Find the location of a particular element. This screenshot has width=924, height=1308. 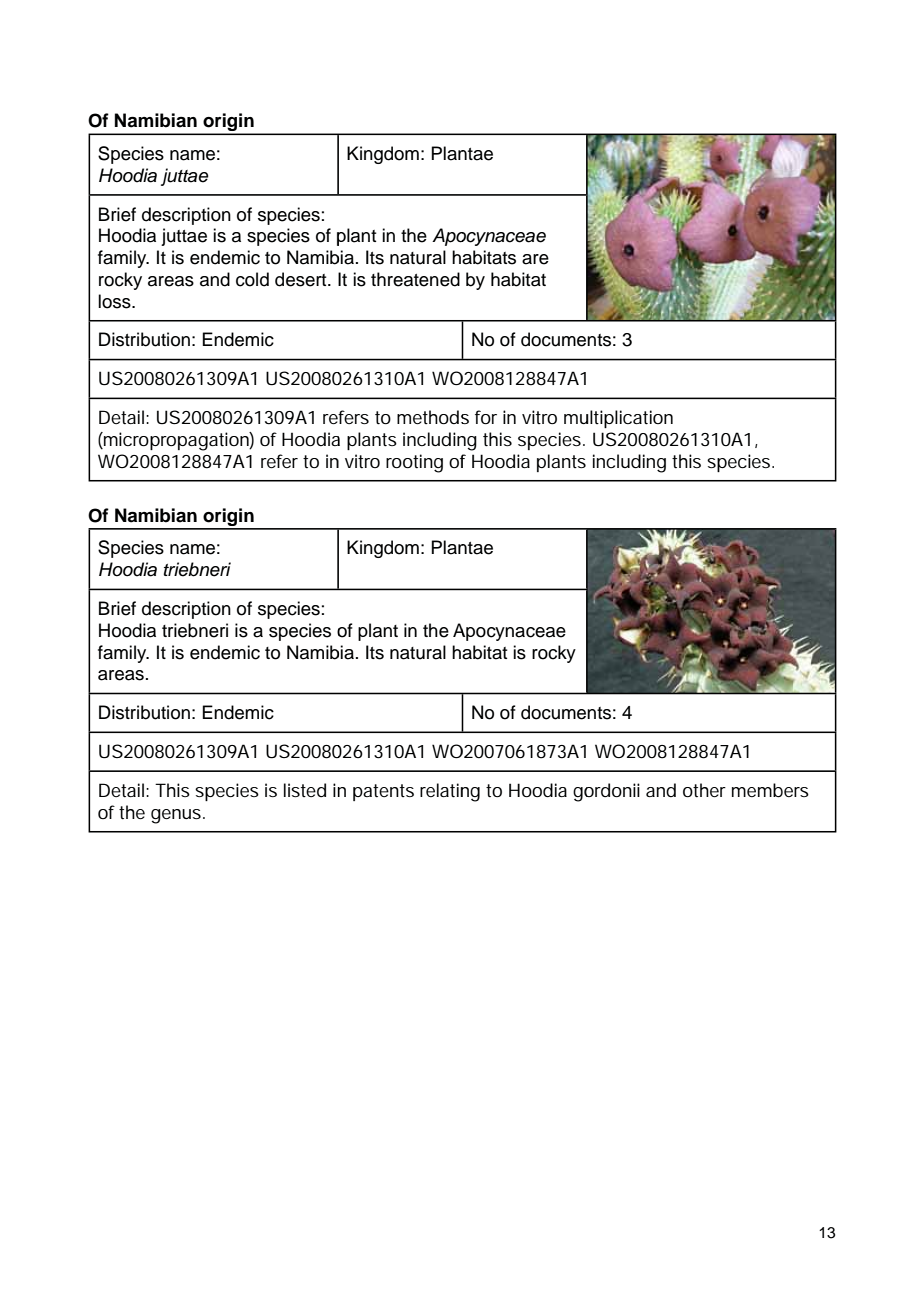

loss is located at coordinates (115, 301).
